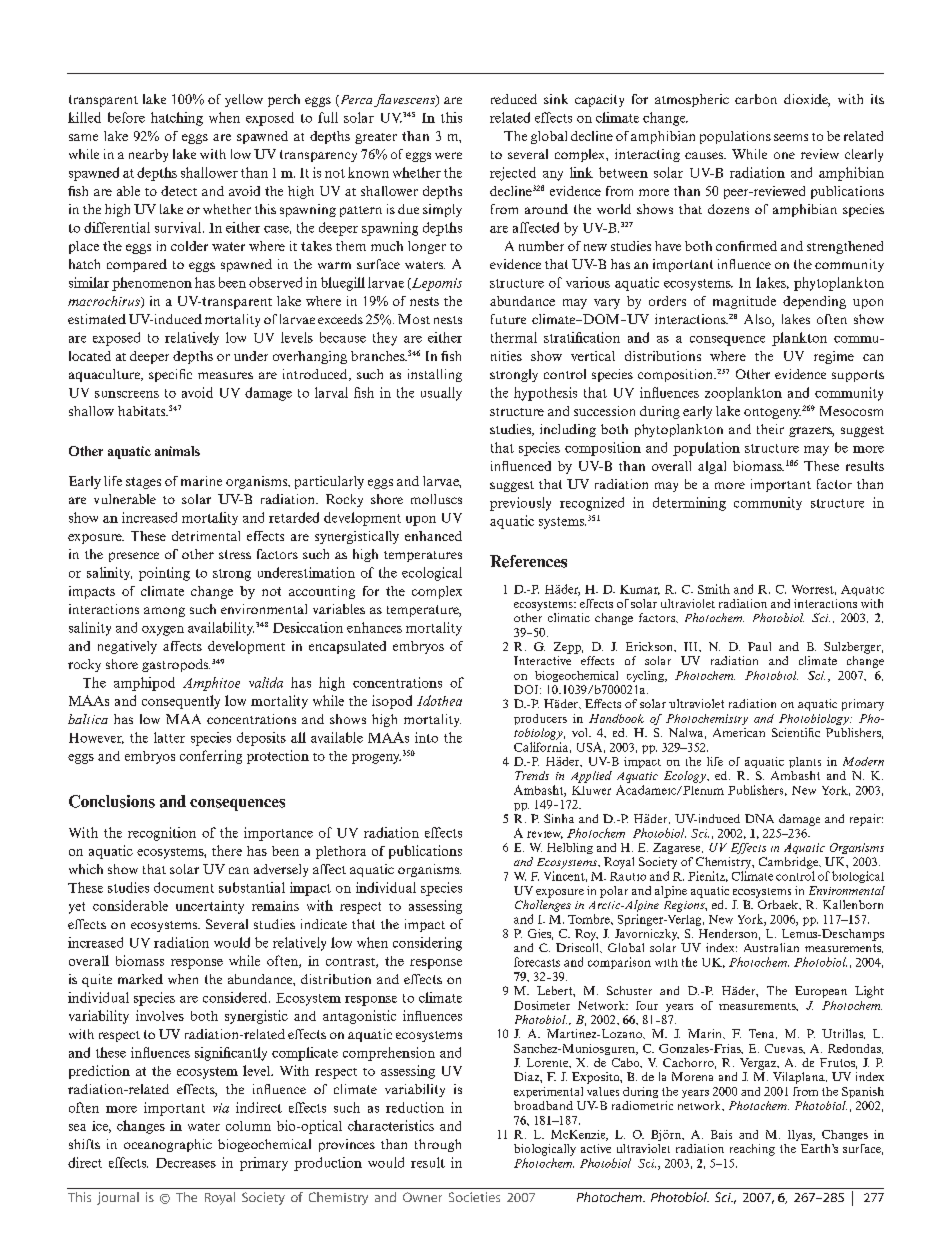 This image has width=952, height=1248. I want to click on DNA, so click(759, 818).
